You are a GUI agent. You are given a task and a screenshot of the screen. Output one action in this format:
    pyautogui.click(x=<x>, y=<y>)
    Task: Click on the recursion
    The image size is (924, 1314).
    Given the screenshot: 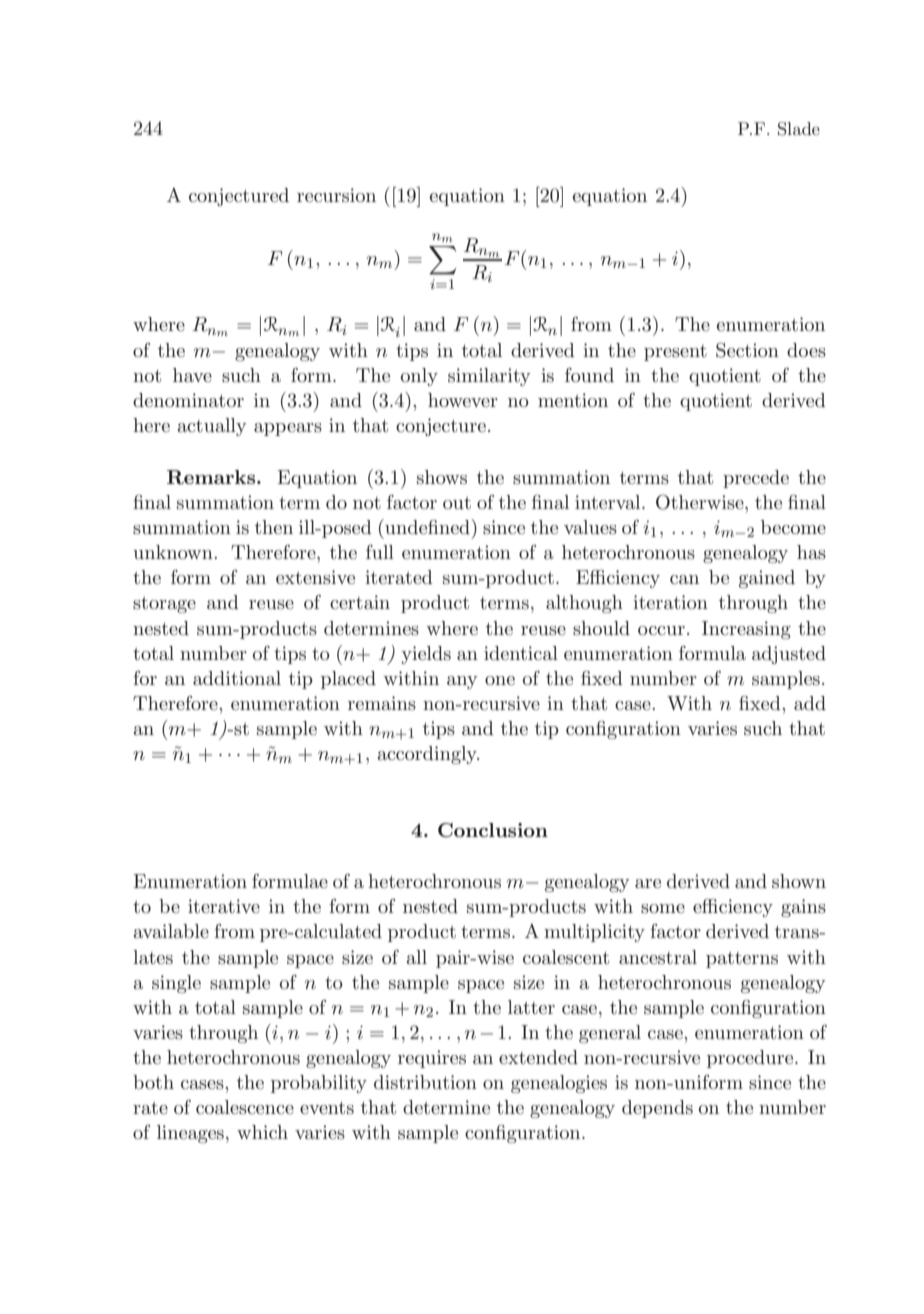 What is the action you would take?
    pyautogui.click(x=336, y=195)
